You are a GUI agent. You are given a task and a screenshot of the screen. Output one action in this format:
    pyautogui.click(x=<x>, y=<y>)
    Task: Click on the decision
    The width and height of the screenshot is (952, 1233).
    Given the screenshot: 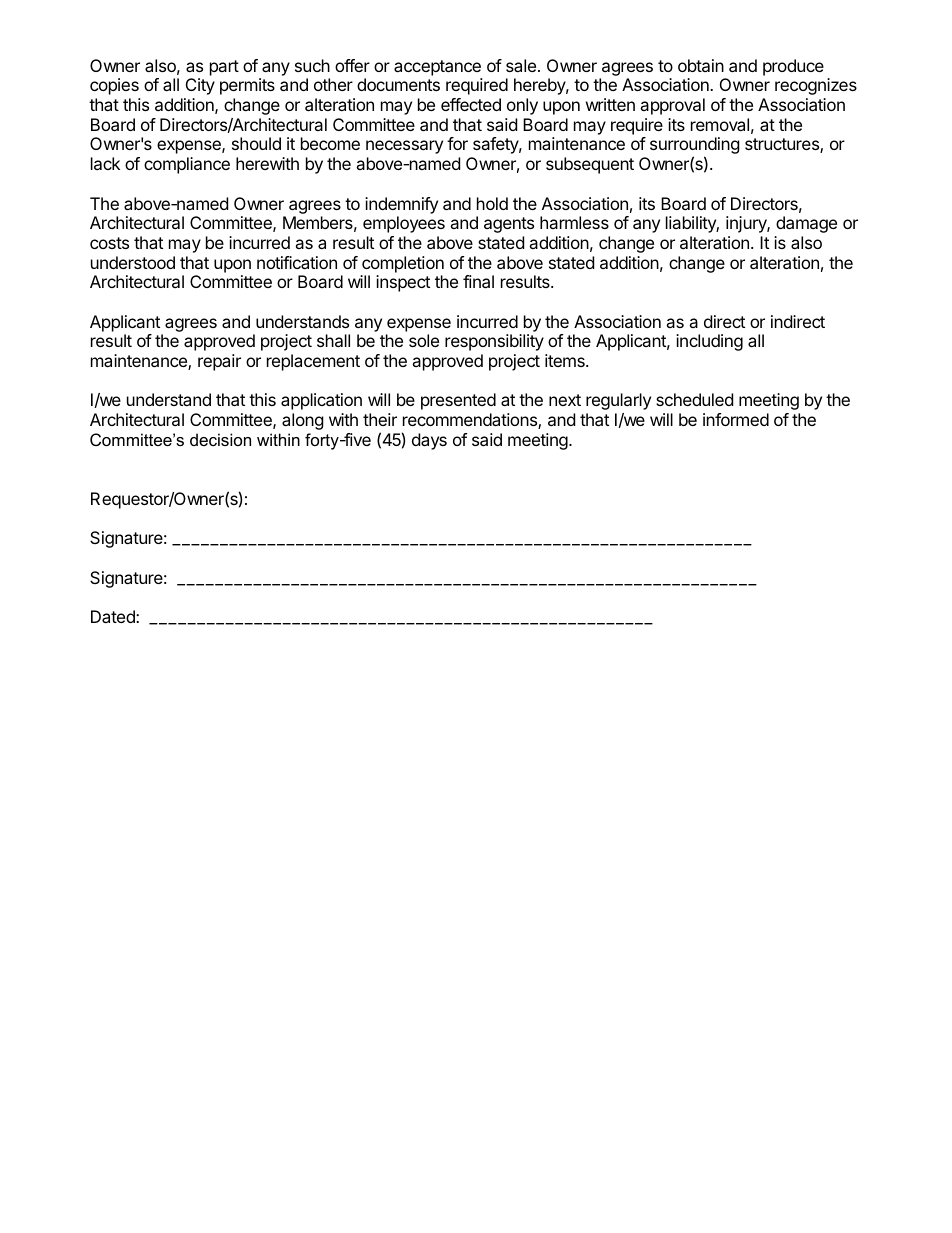 What is the action you would take?
    pyautogui.click(x=220, y=439)
